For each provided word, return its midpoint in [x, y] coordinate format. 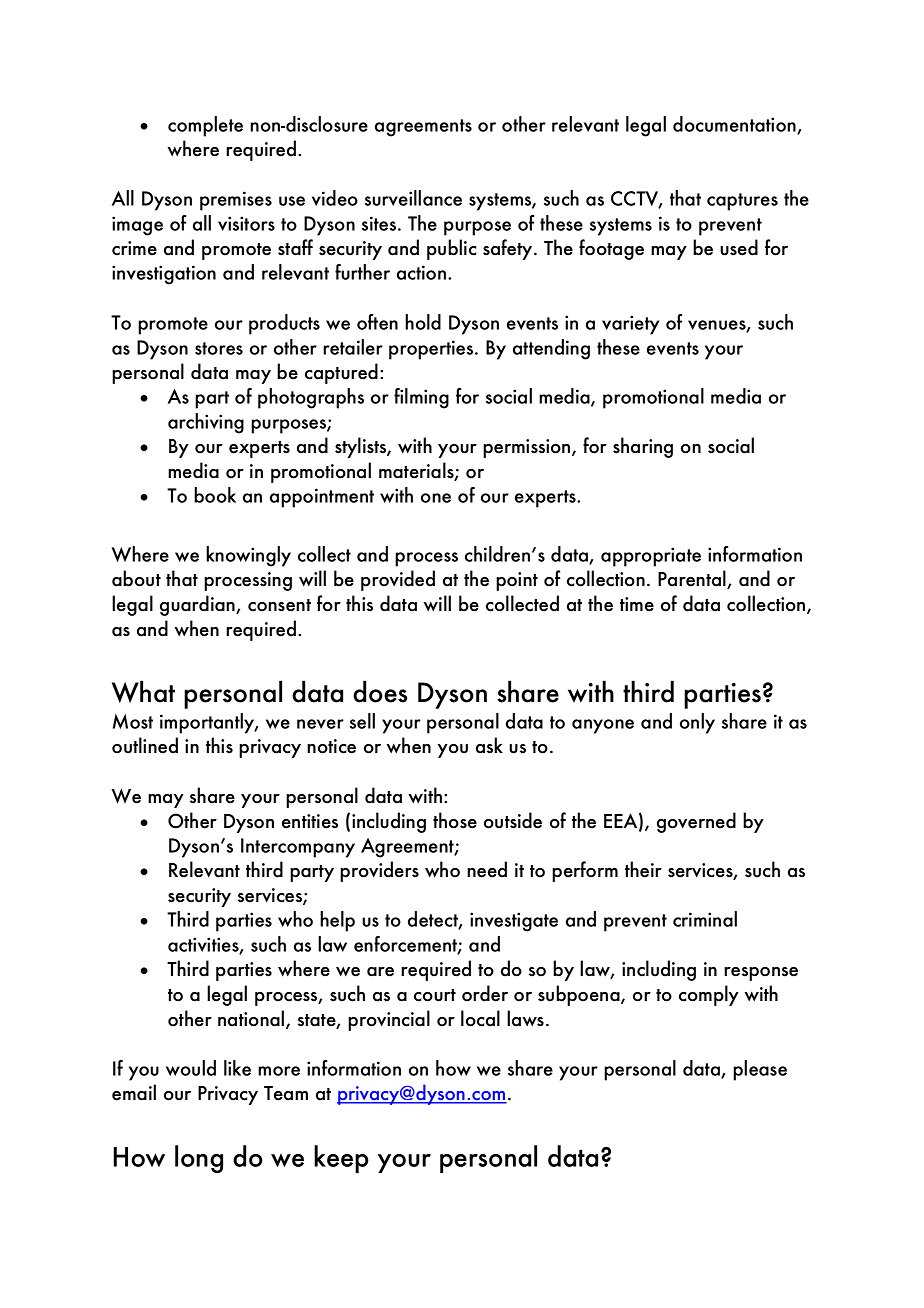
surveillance [413, 198]
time [637, 604]
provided [398, 580]
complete [205, 126]
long [199, 1159]
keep [341, 1159]
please [760, 1070]
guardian [198, 605]
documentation [735, 125]
